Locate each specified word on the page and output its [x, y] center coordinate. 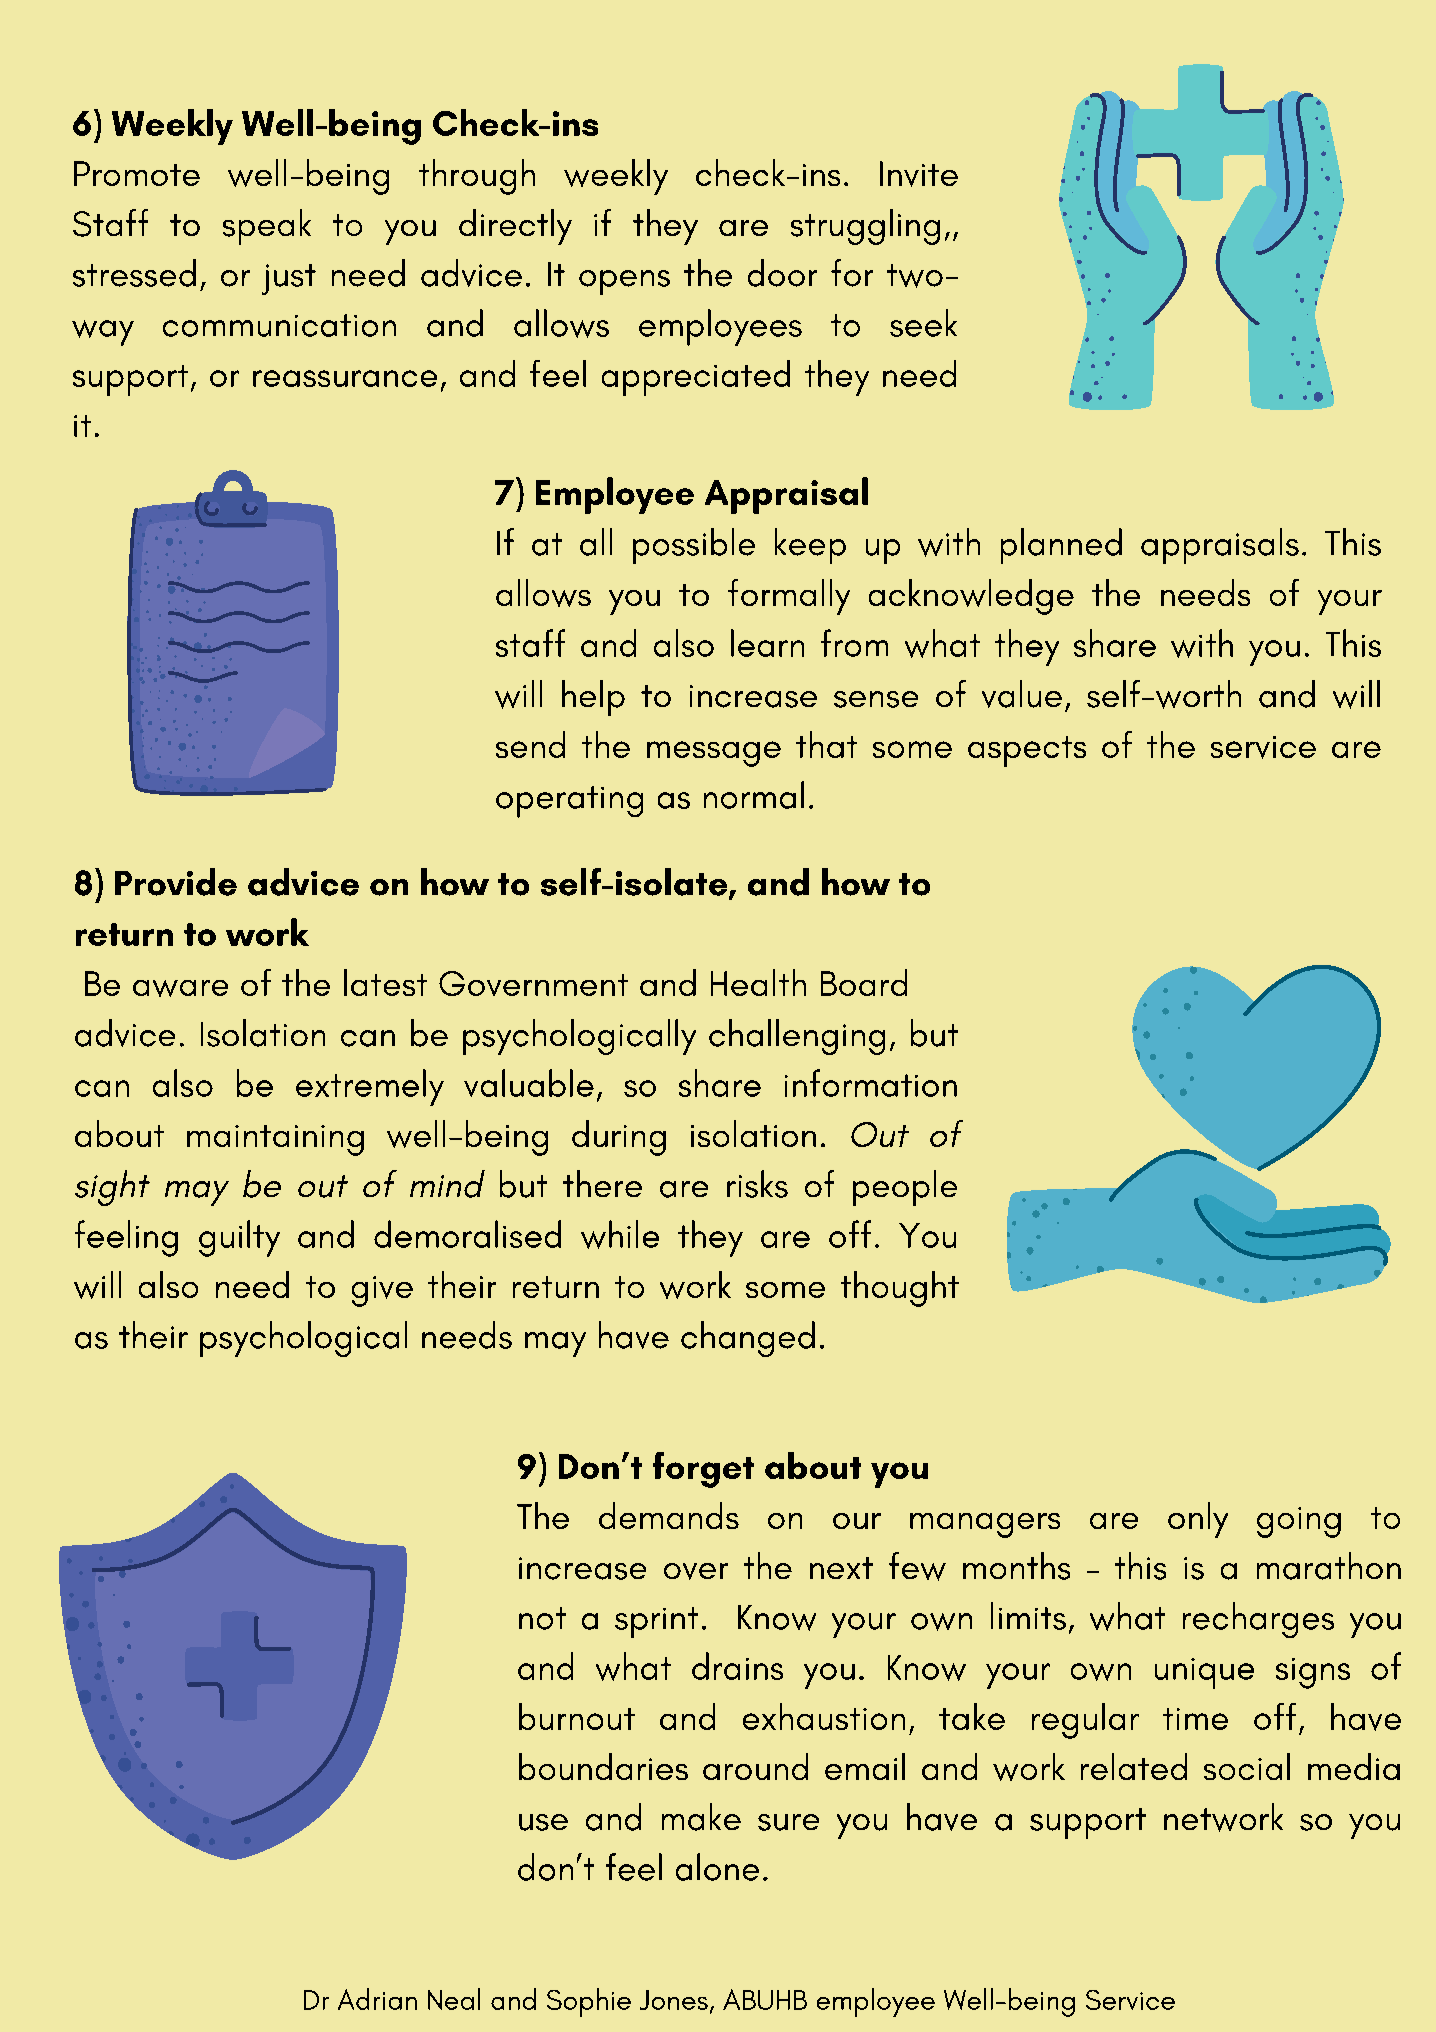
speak [267, 227]
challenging [797, 1037]
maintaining [275, 1140]
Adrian [377, 1999]
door [782, 273]
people [905, 1188]
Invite [919, 174]
